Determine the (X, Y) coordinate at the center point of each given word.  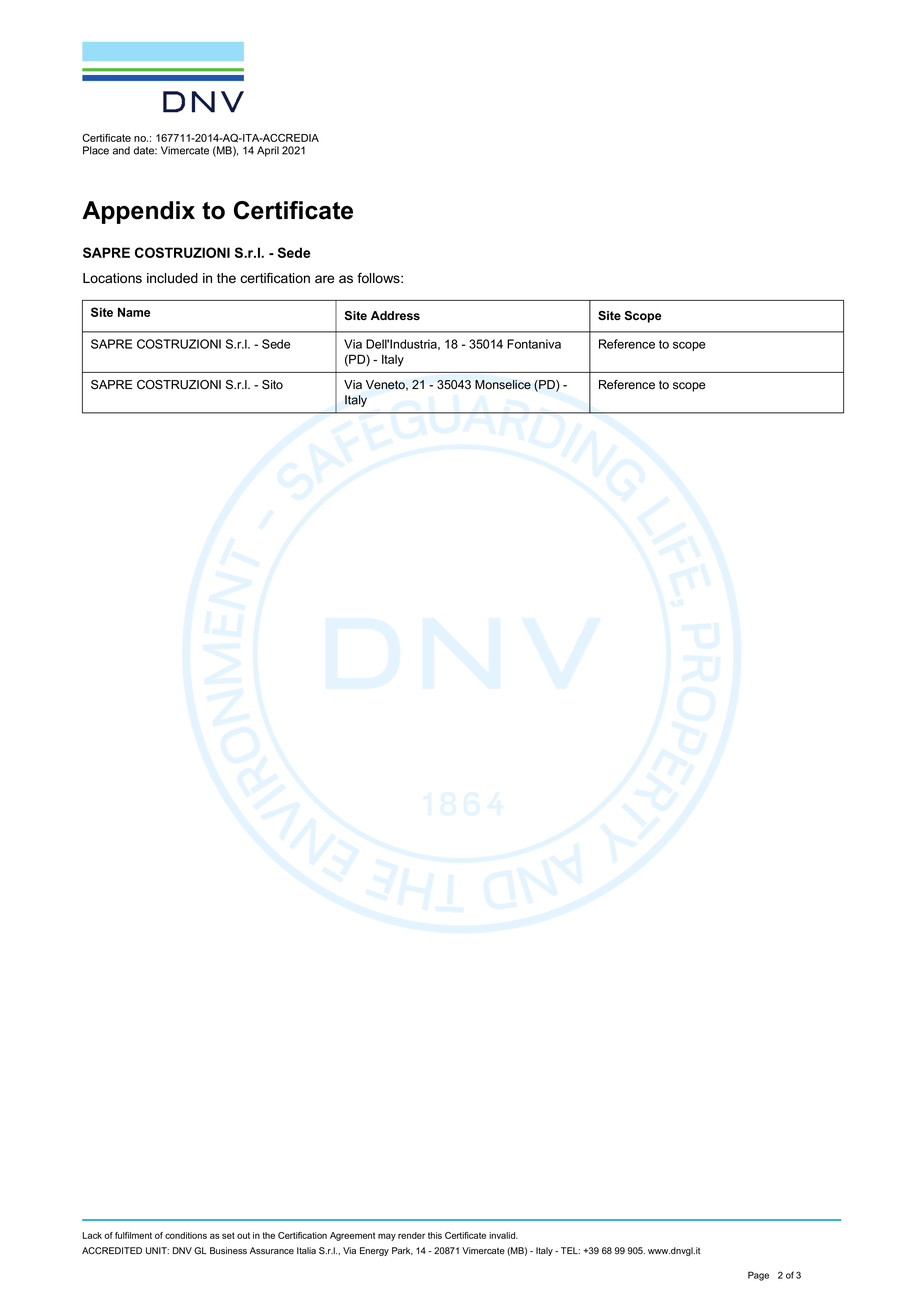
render (411, 1235)
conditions (186, 1235)
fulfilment (133, 1235)
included (172, 278)
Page (758, 1276)
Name (134, 312)
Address (395, 315)
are (324, 279)
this (435, 1235)
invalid (503, 1235)
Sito (272, 385)
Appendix (138, 212)
